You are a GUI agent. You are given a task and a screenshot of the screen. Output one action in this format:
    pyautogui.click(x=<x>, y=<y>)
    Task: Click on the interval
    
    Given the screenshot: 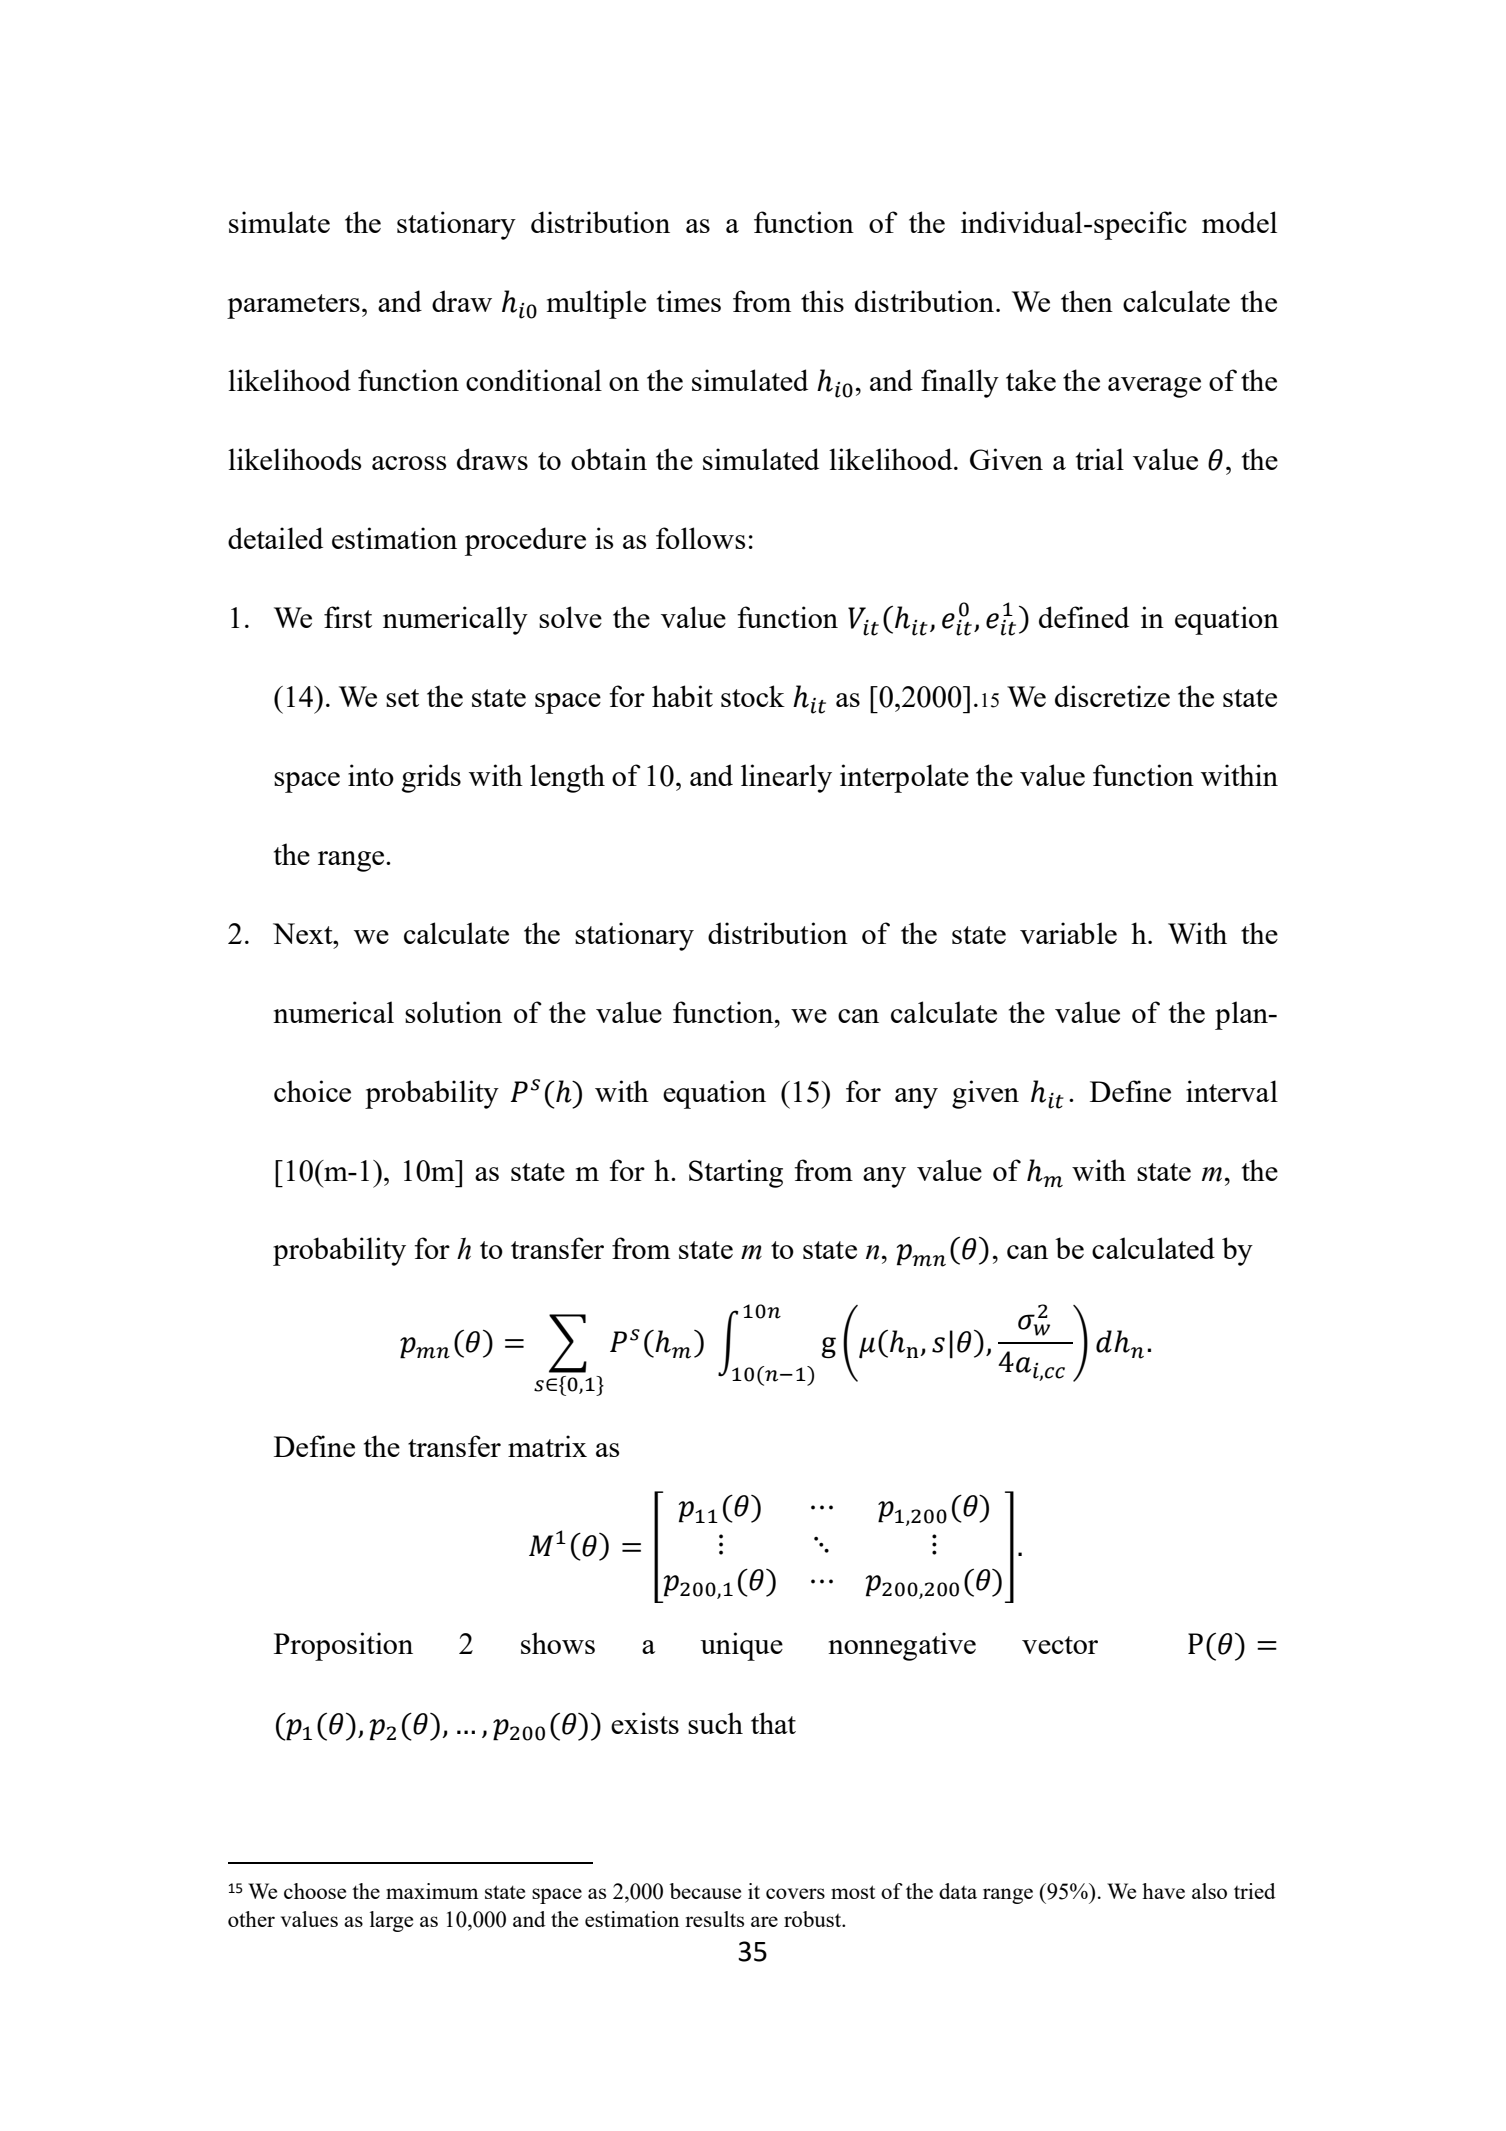 What is the action you would take?
    pyautogui.click(x=1232, y=1091)
